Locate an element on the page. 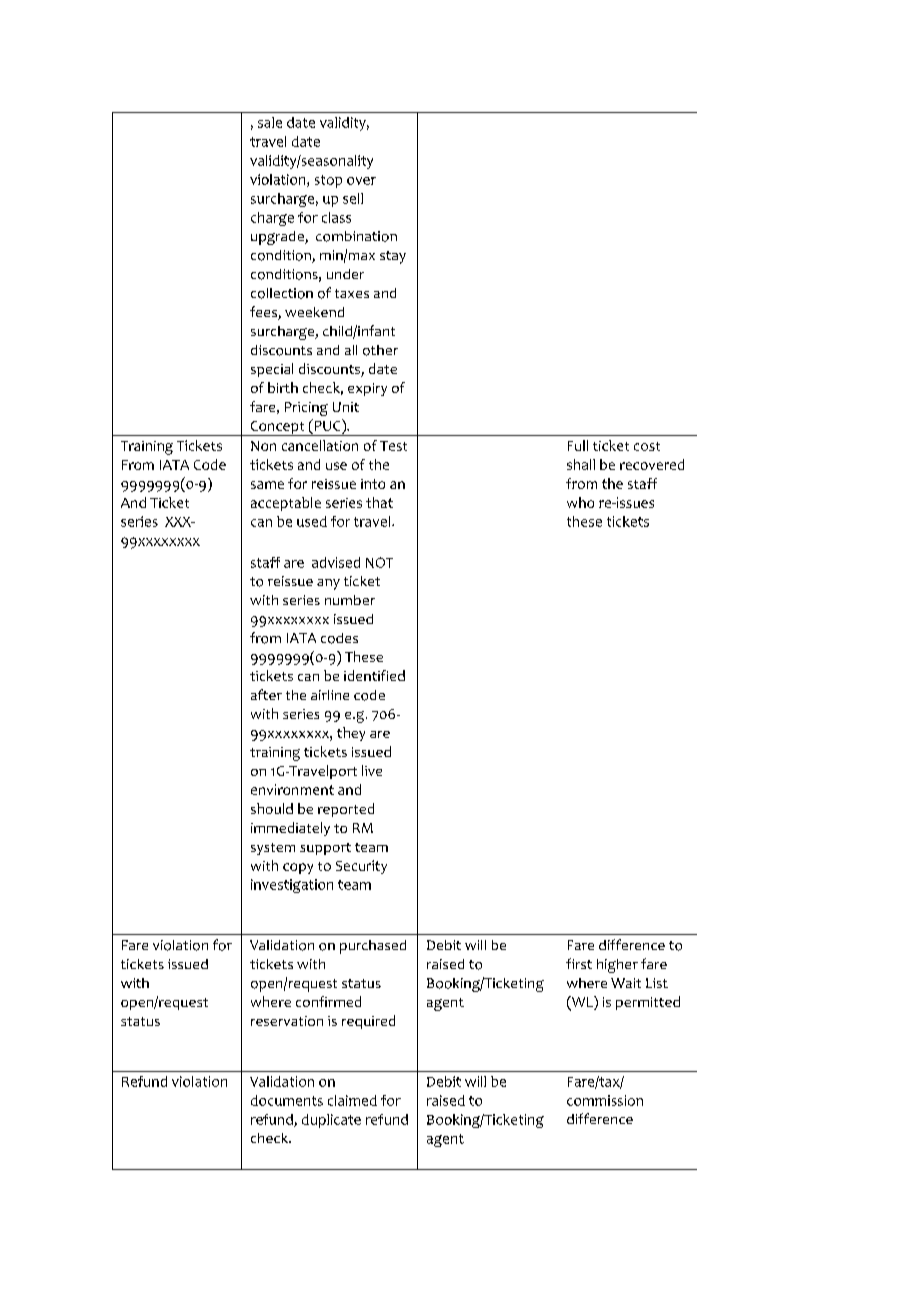 The width and height of the image is (924, 1308). Test is located at coordinates (393, 446).
